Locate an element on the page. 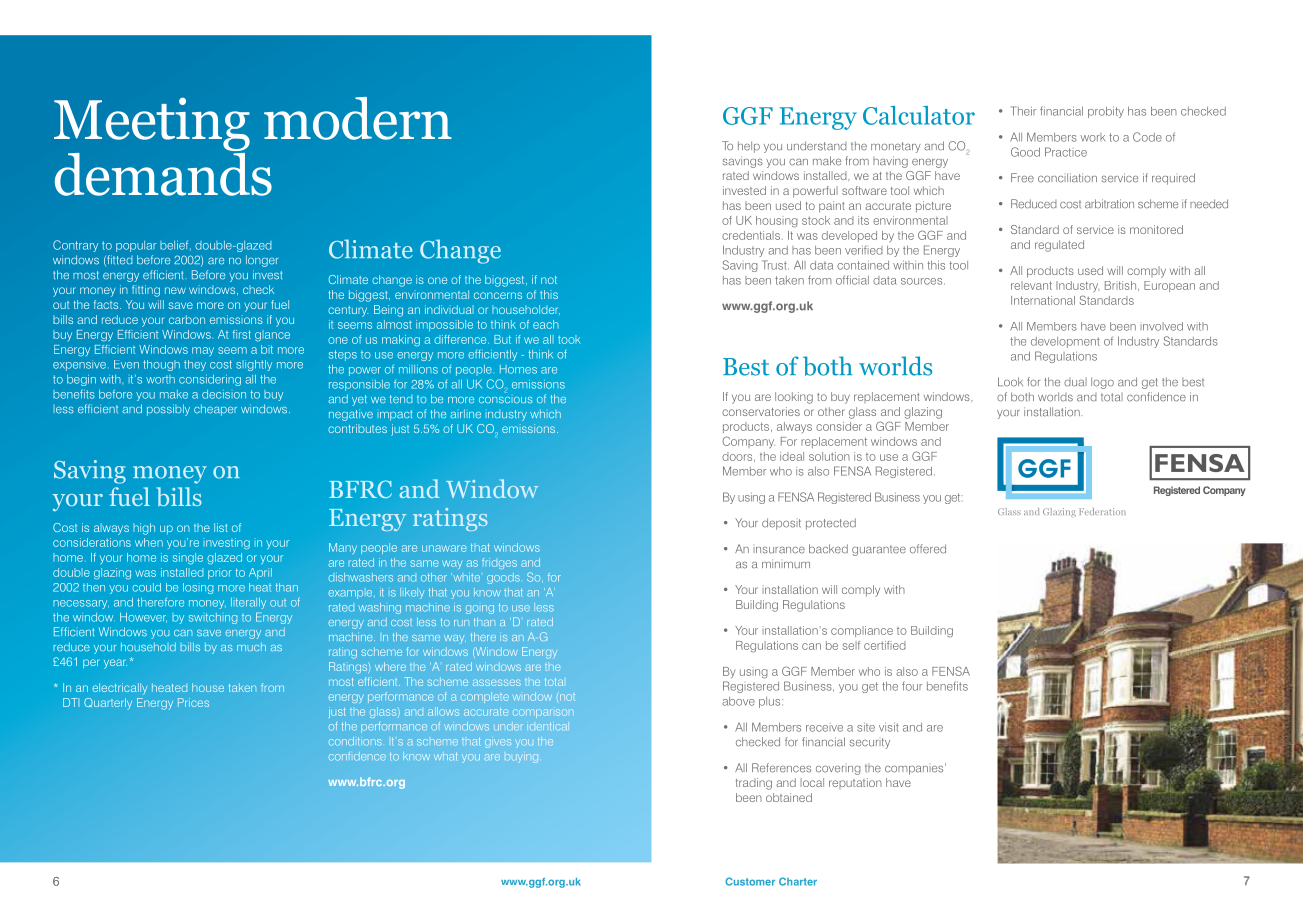  Meeting is located at coordinates (152, 126).
